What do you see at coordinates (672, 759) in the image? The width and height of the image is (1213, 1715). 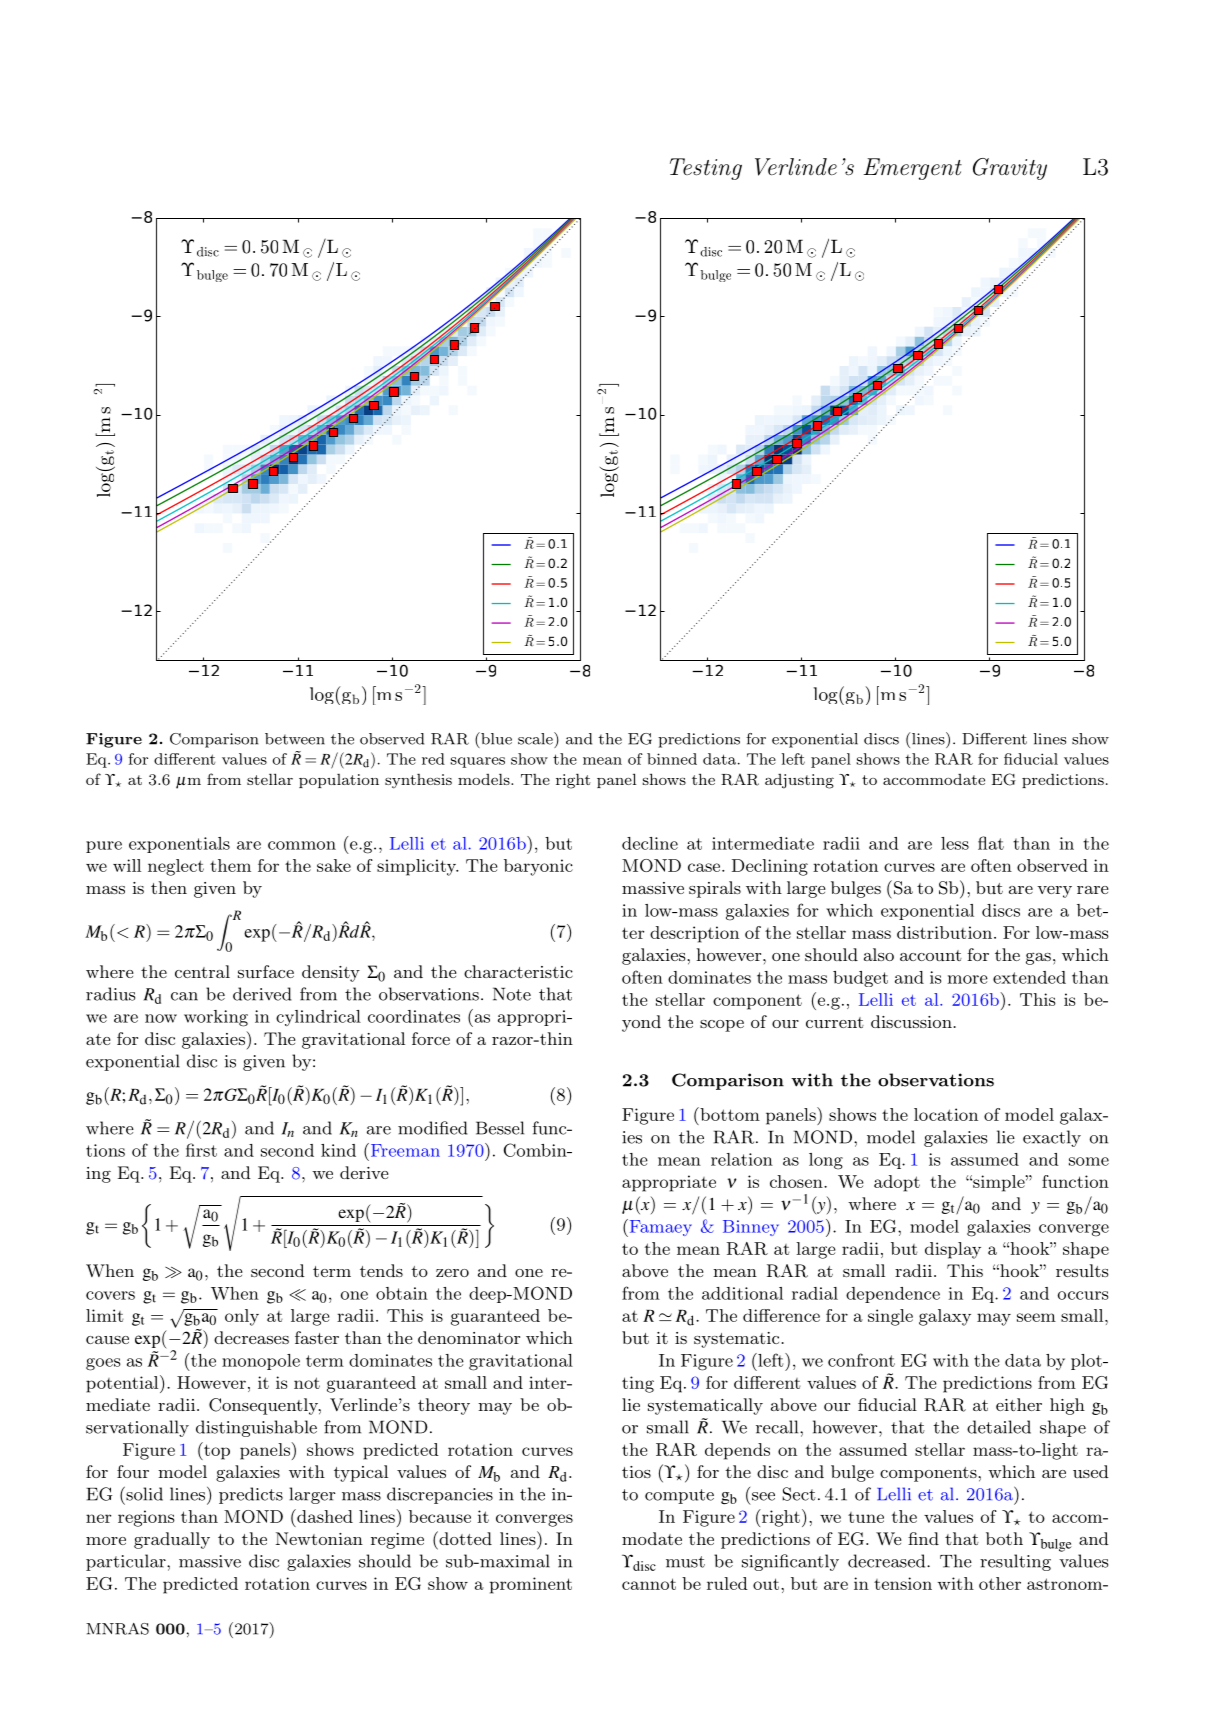 I see `binned` at bounding box center [672, 759].
